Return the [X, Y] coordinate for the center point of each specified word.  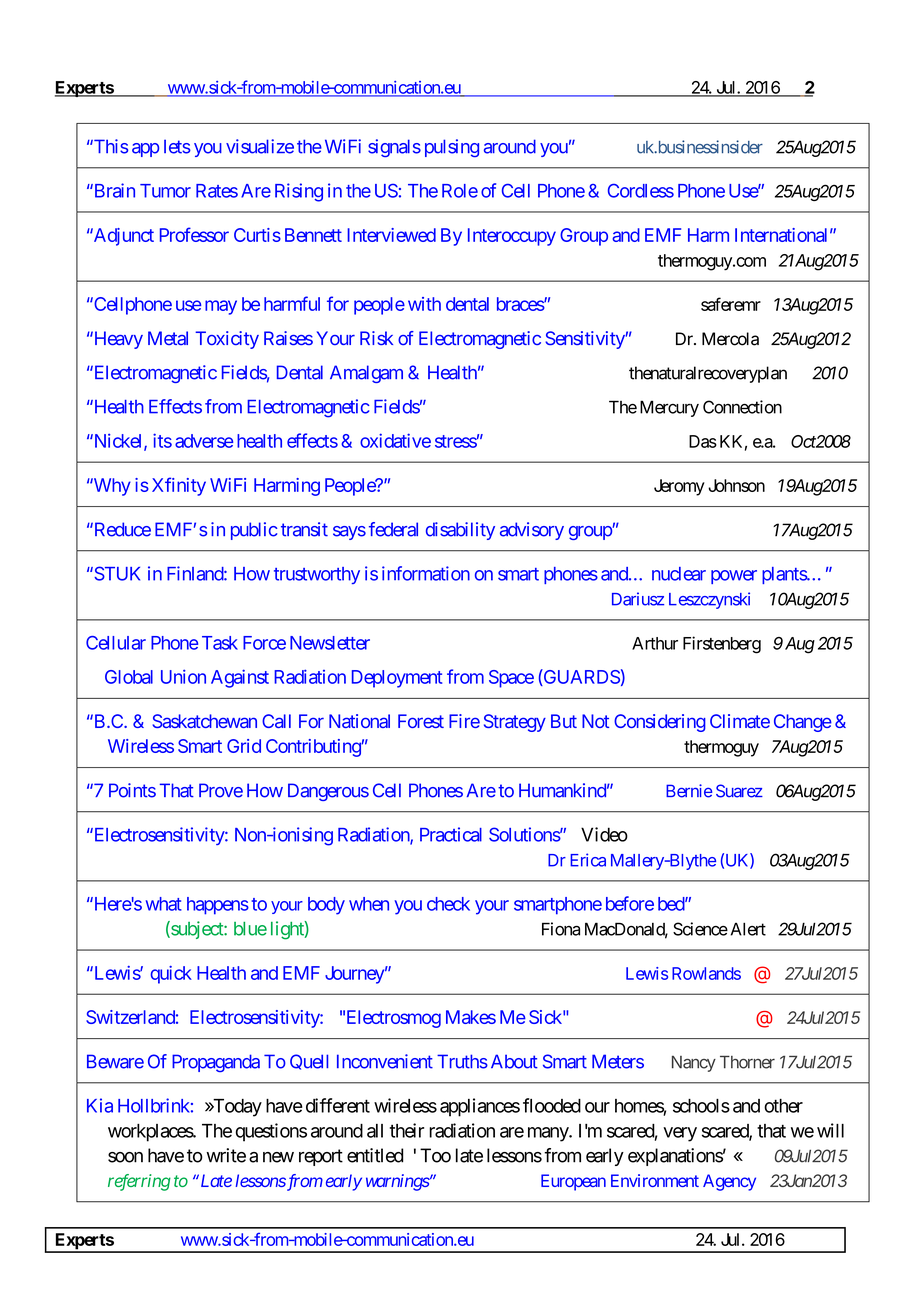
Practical [451, 834]
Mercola [730, 339]
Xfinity [179, 486]
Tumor [165, 191]
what [164, 904]
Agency [729, 1182]
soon [125, 1157]
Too [435, 1155]
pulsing [452, 148]
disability [460, 531]
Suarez [739, 791]
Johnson [736, 485]
